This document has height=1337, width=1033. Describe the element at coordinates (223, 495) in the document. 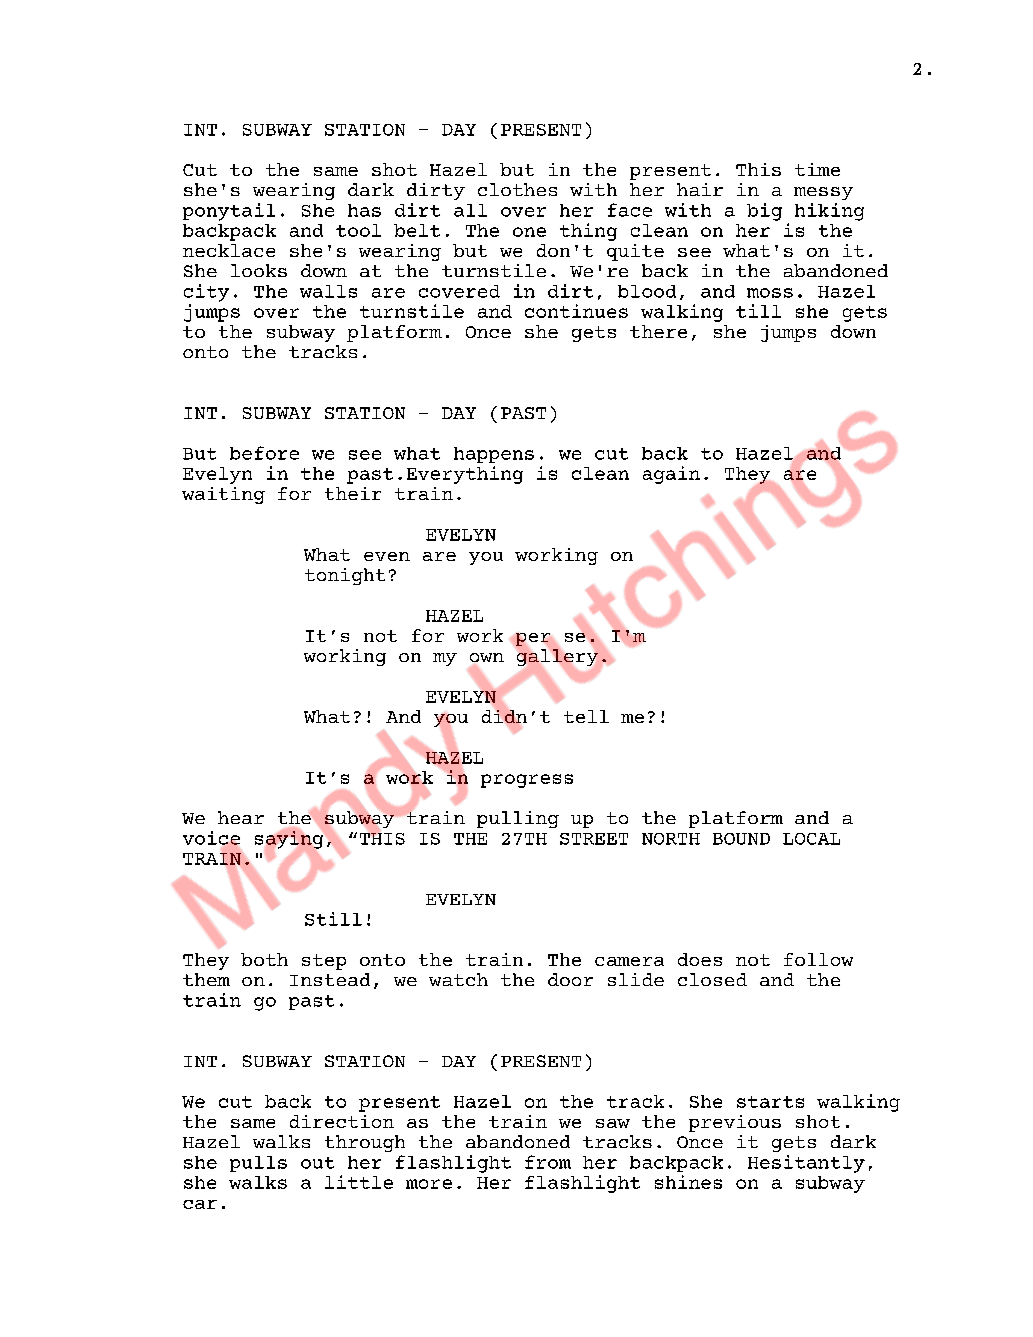

I see `waiting` at that location.
